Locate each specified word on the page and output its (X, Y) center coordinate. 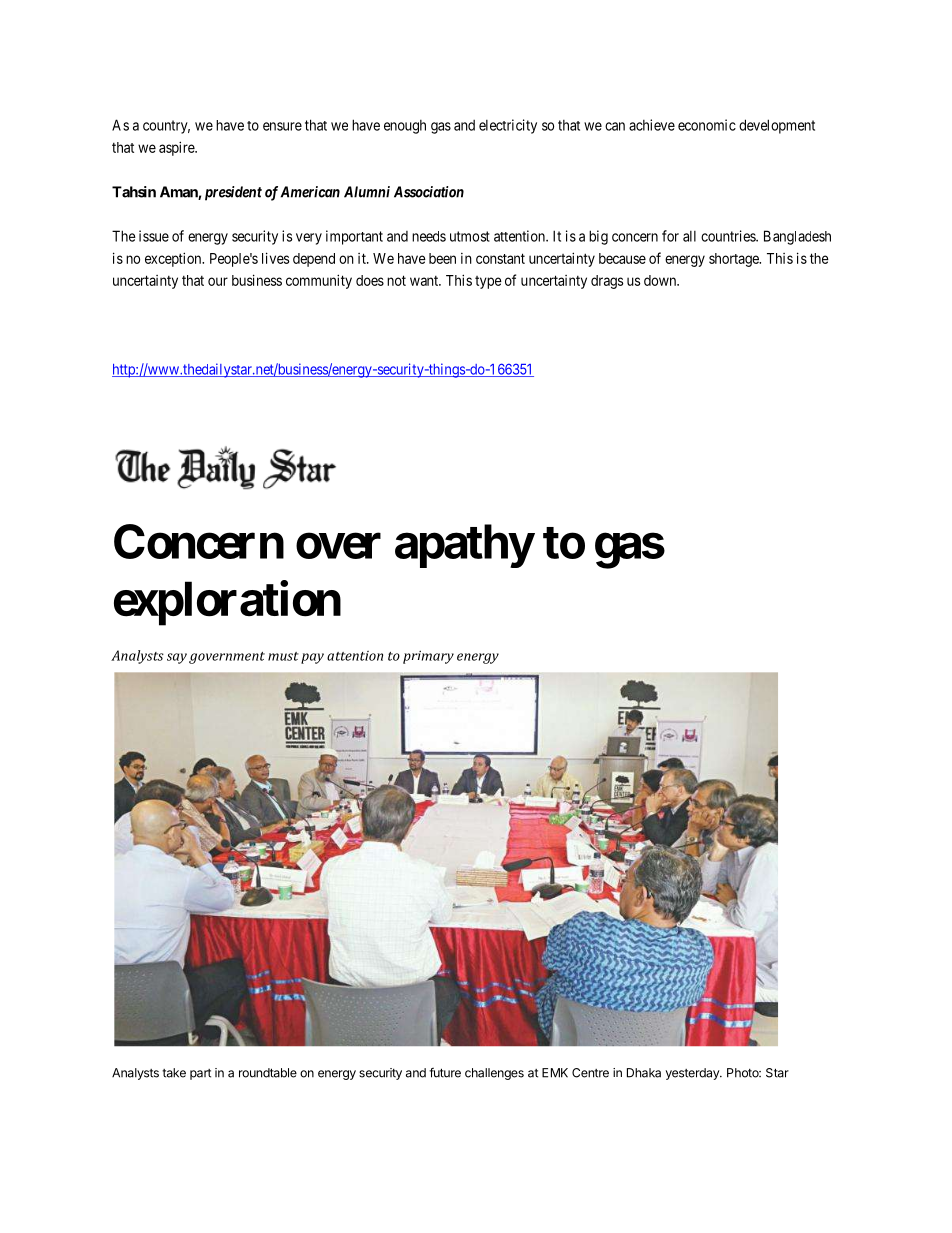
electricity (508, 126)
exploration (227, 603)
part (200, 1074)
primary (428, 657)
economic (707, 125)
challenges (494, 1074)
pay (312, 658)
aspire (177, 148)
